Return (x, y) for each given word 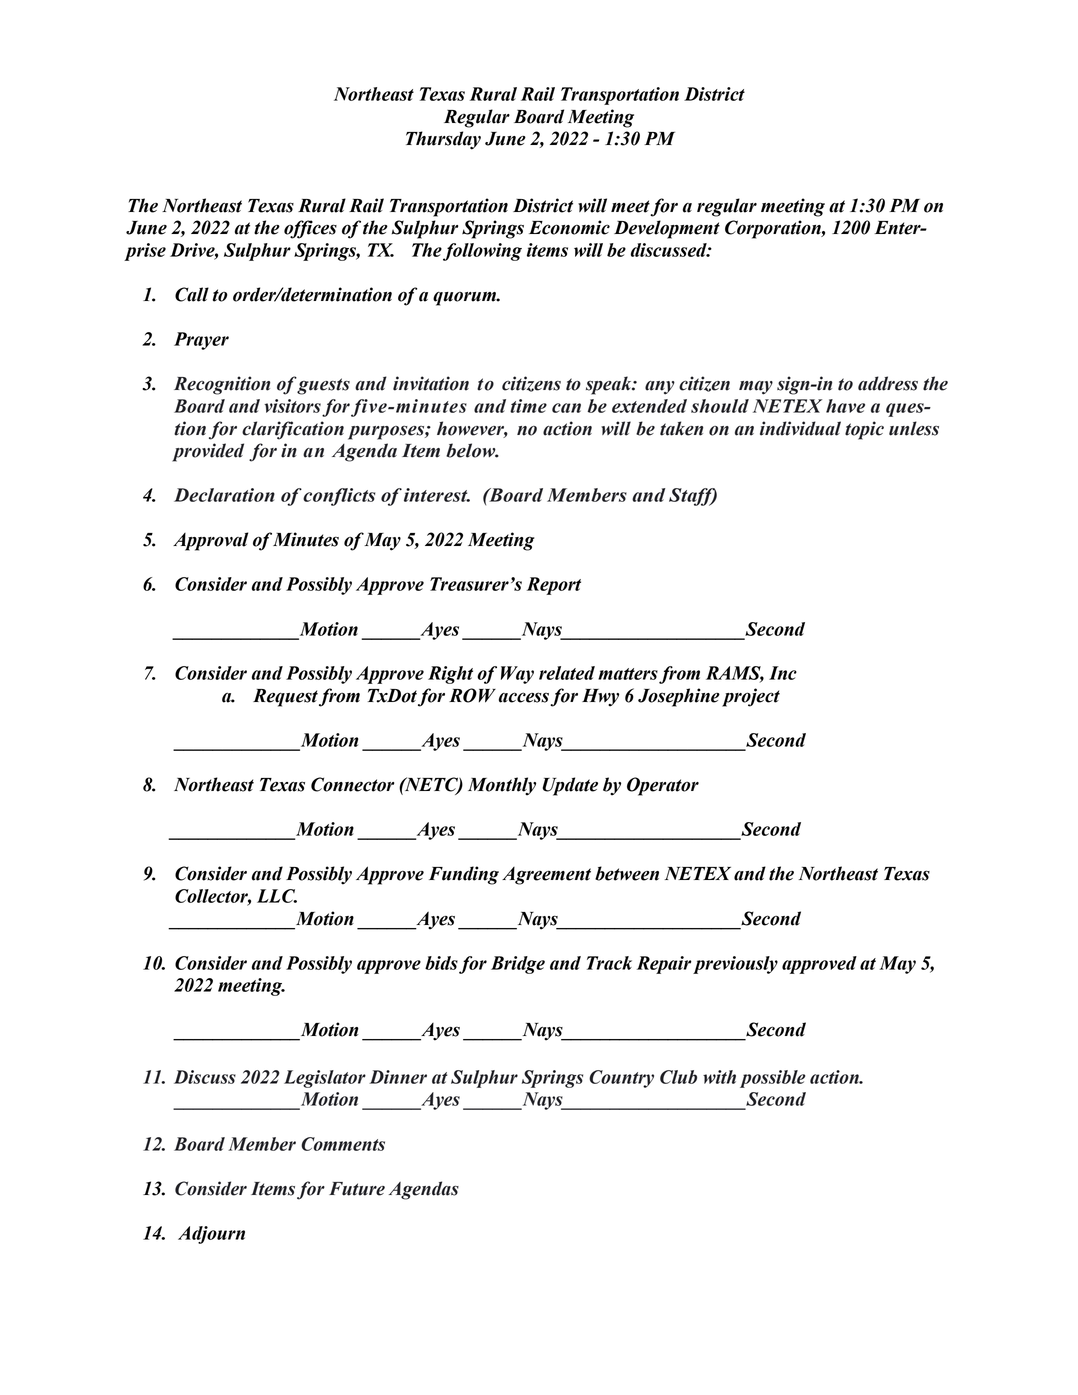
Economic (569, 227)
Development (667, 229)
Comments (343, 1144)
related (567, 673)
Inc (783, 673)
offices (310, 229)
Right (450, 675)
